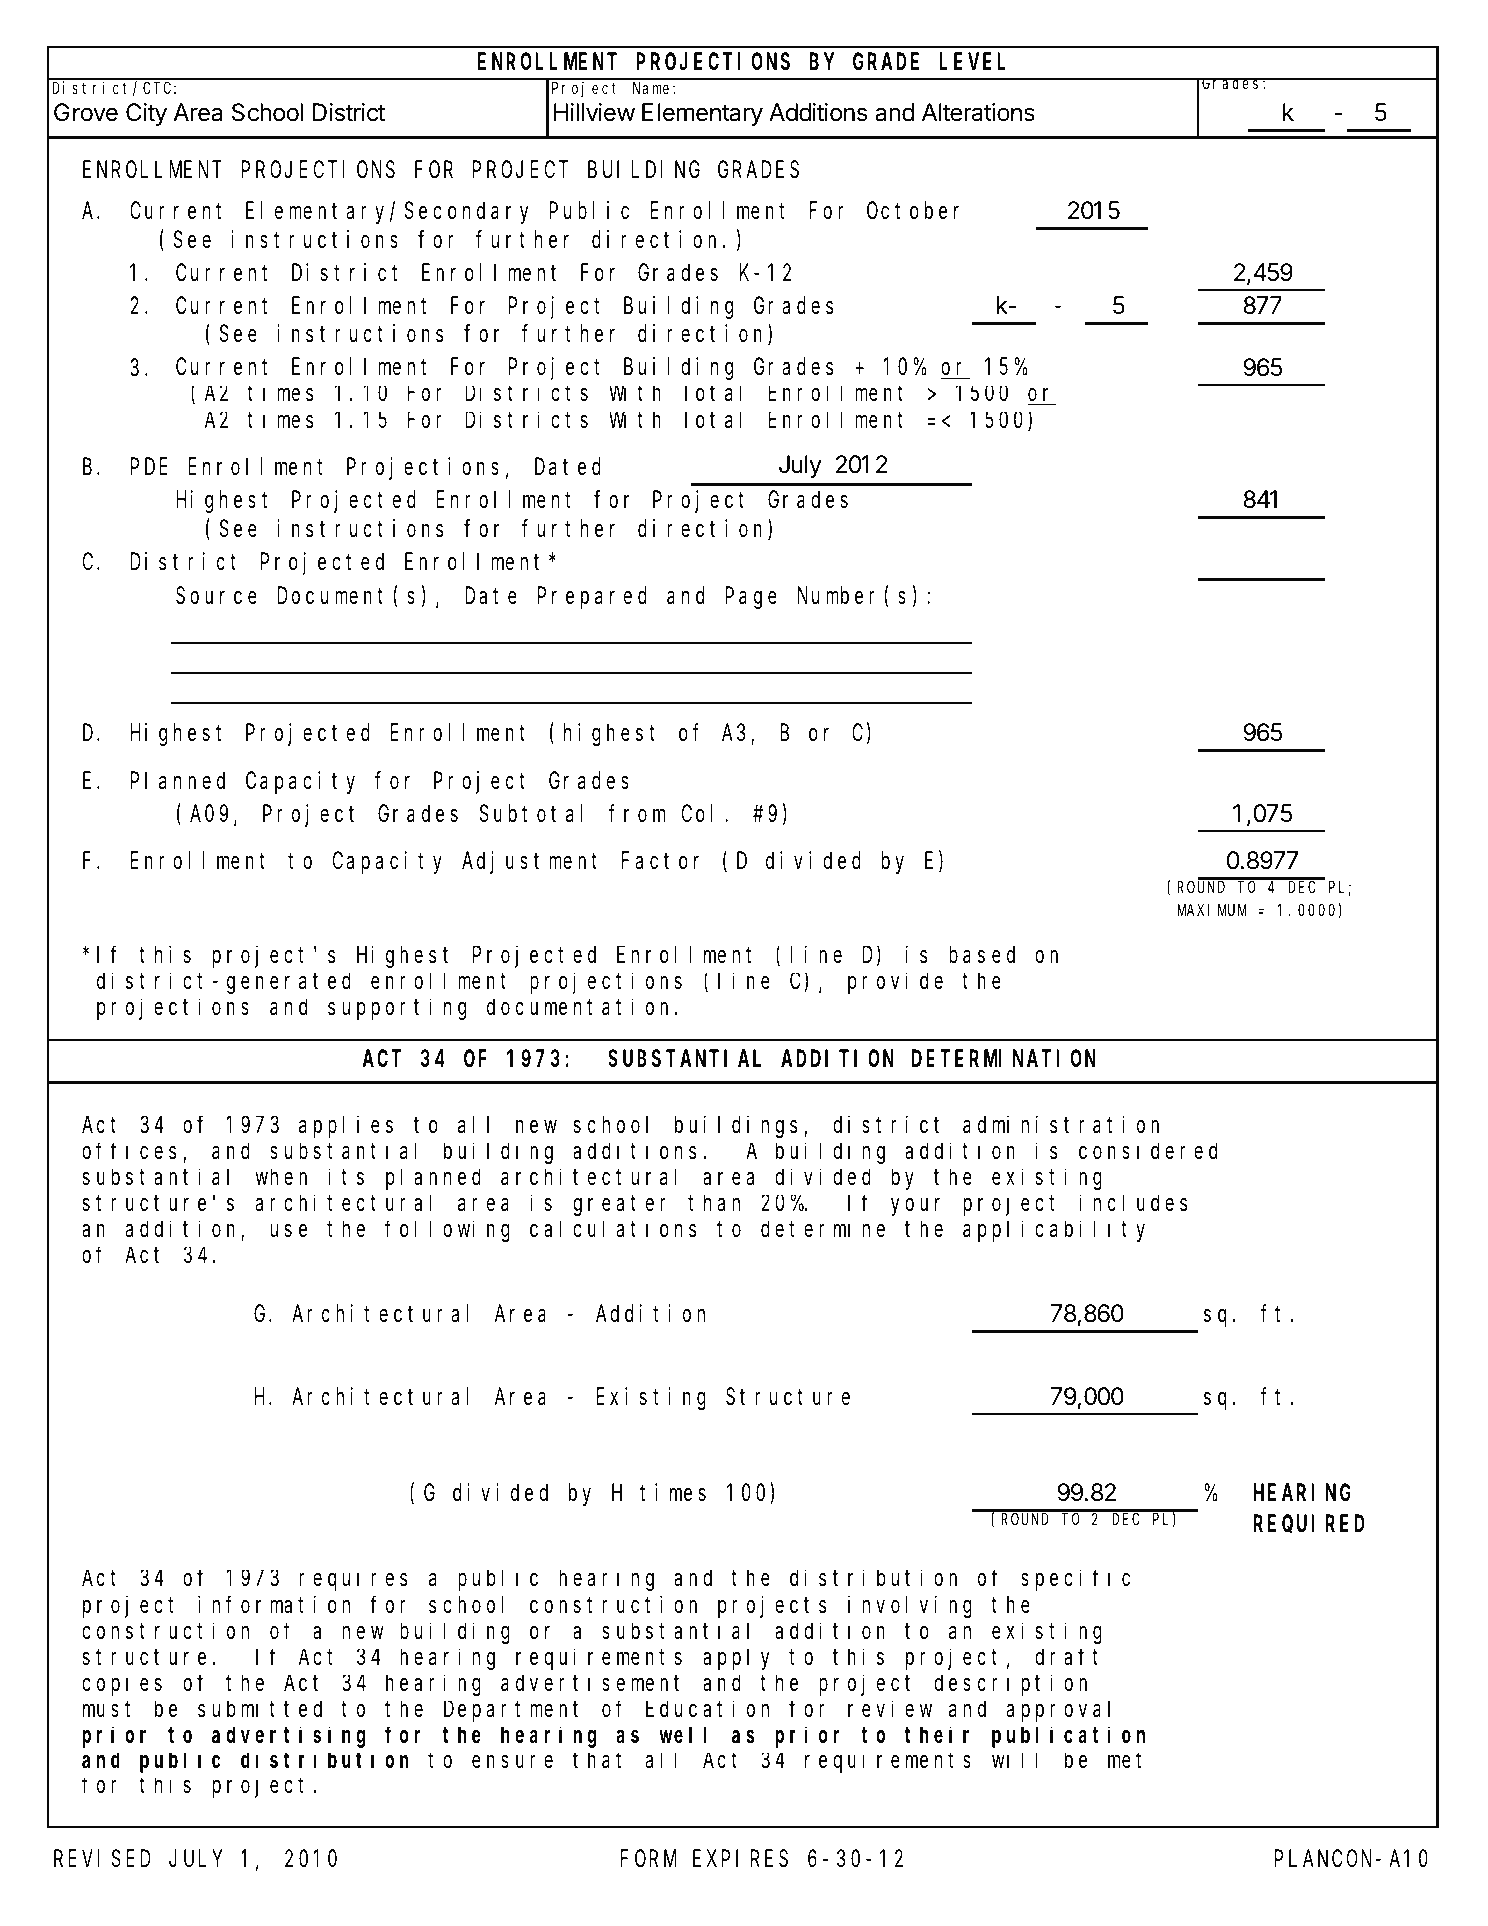 Image resolution: width=1488 pixels, height=1926 pixels. Describe the element at coordinates (102, 1859) in the screenshot. I see `REVISED` at that location.
